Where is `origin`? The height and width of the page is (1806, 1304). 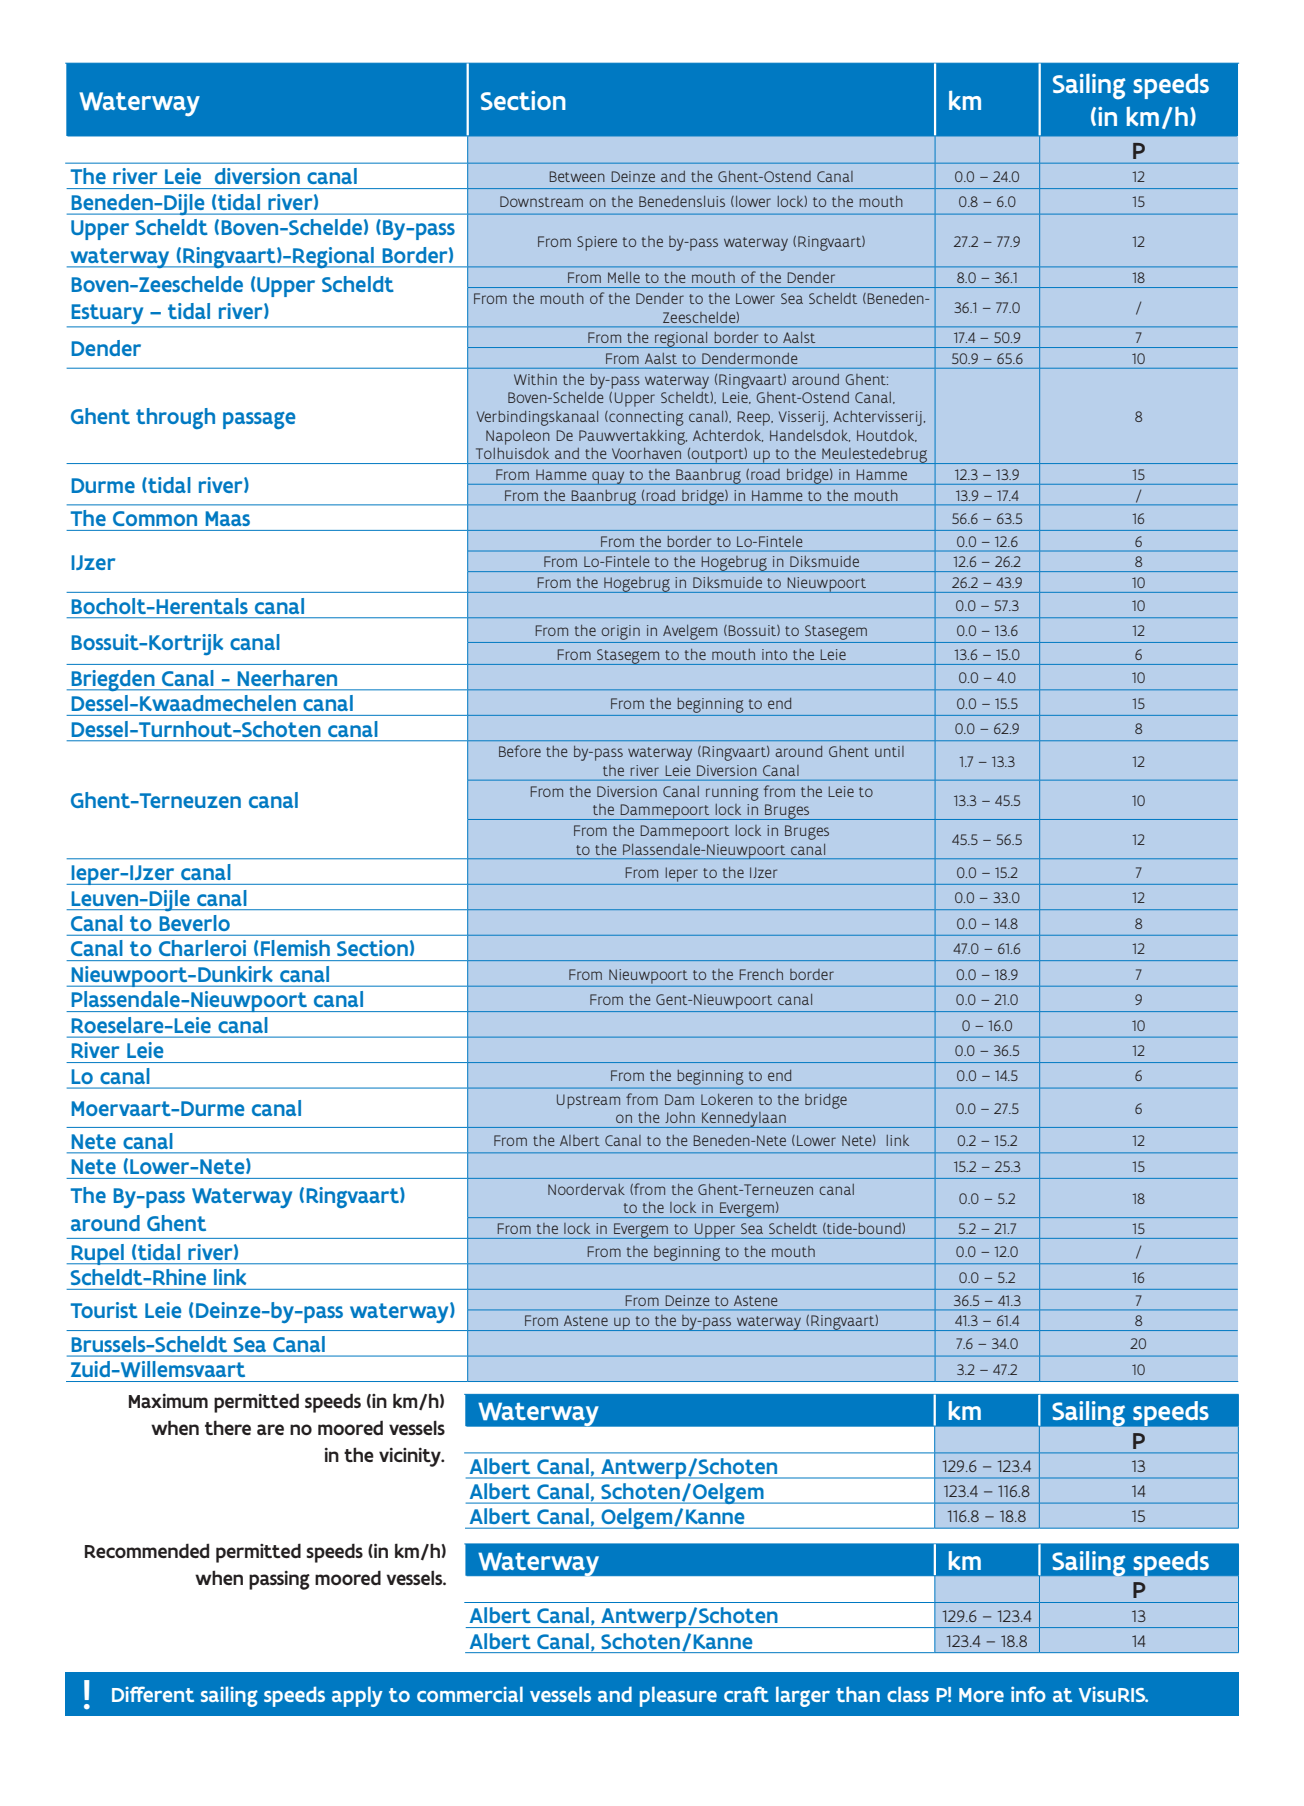 origin is located at coordinates (620, 632).
